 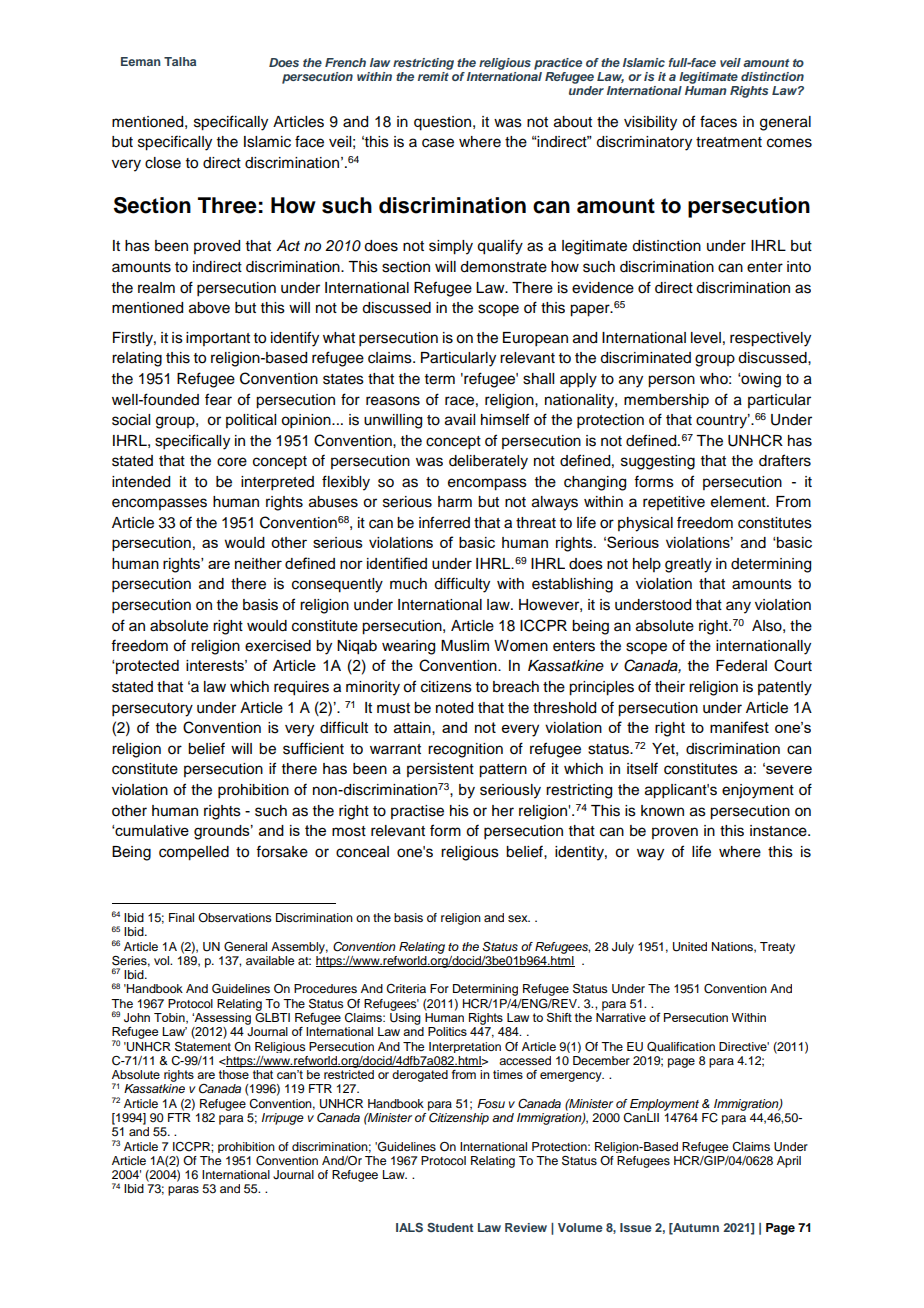 I want to click on treatment, so click(x=729, y=142).
